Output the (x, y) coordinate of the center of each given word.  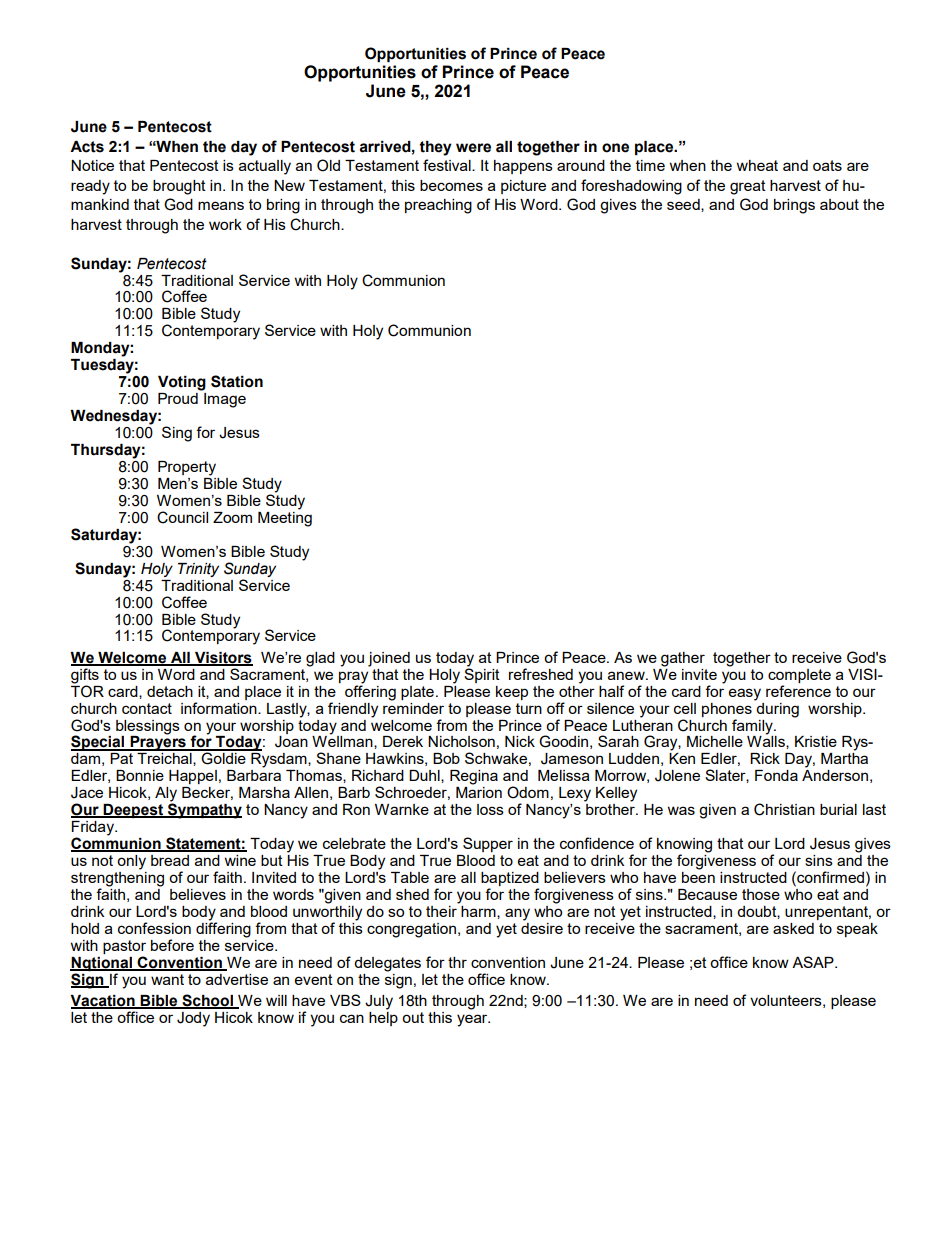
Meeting (285, 518)
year (473, 1020)
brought (179, 187)
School (207, 1001)
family (753, 727)
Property (187, 468)
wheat (757, 165)
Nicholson (461, 741)
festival (448, 165)
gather (683, 659)
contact (147, 708)
